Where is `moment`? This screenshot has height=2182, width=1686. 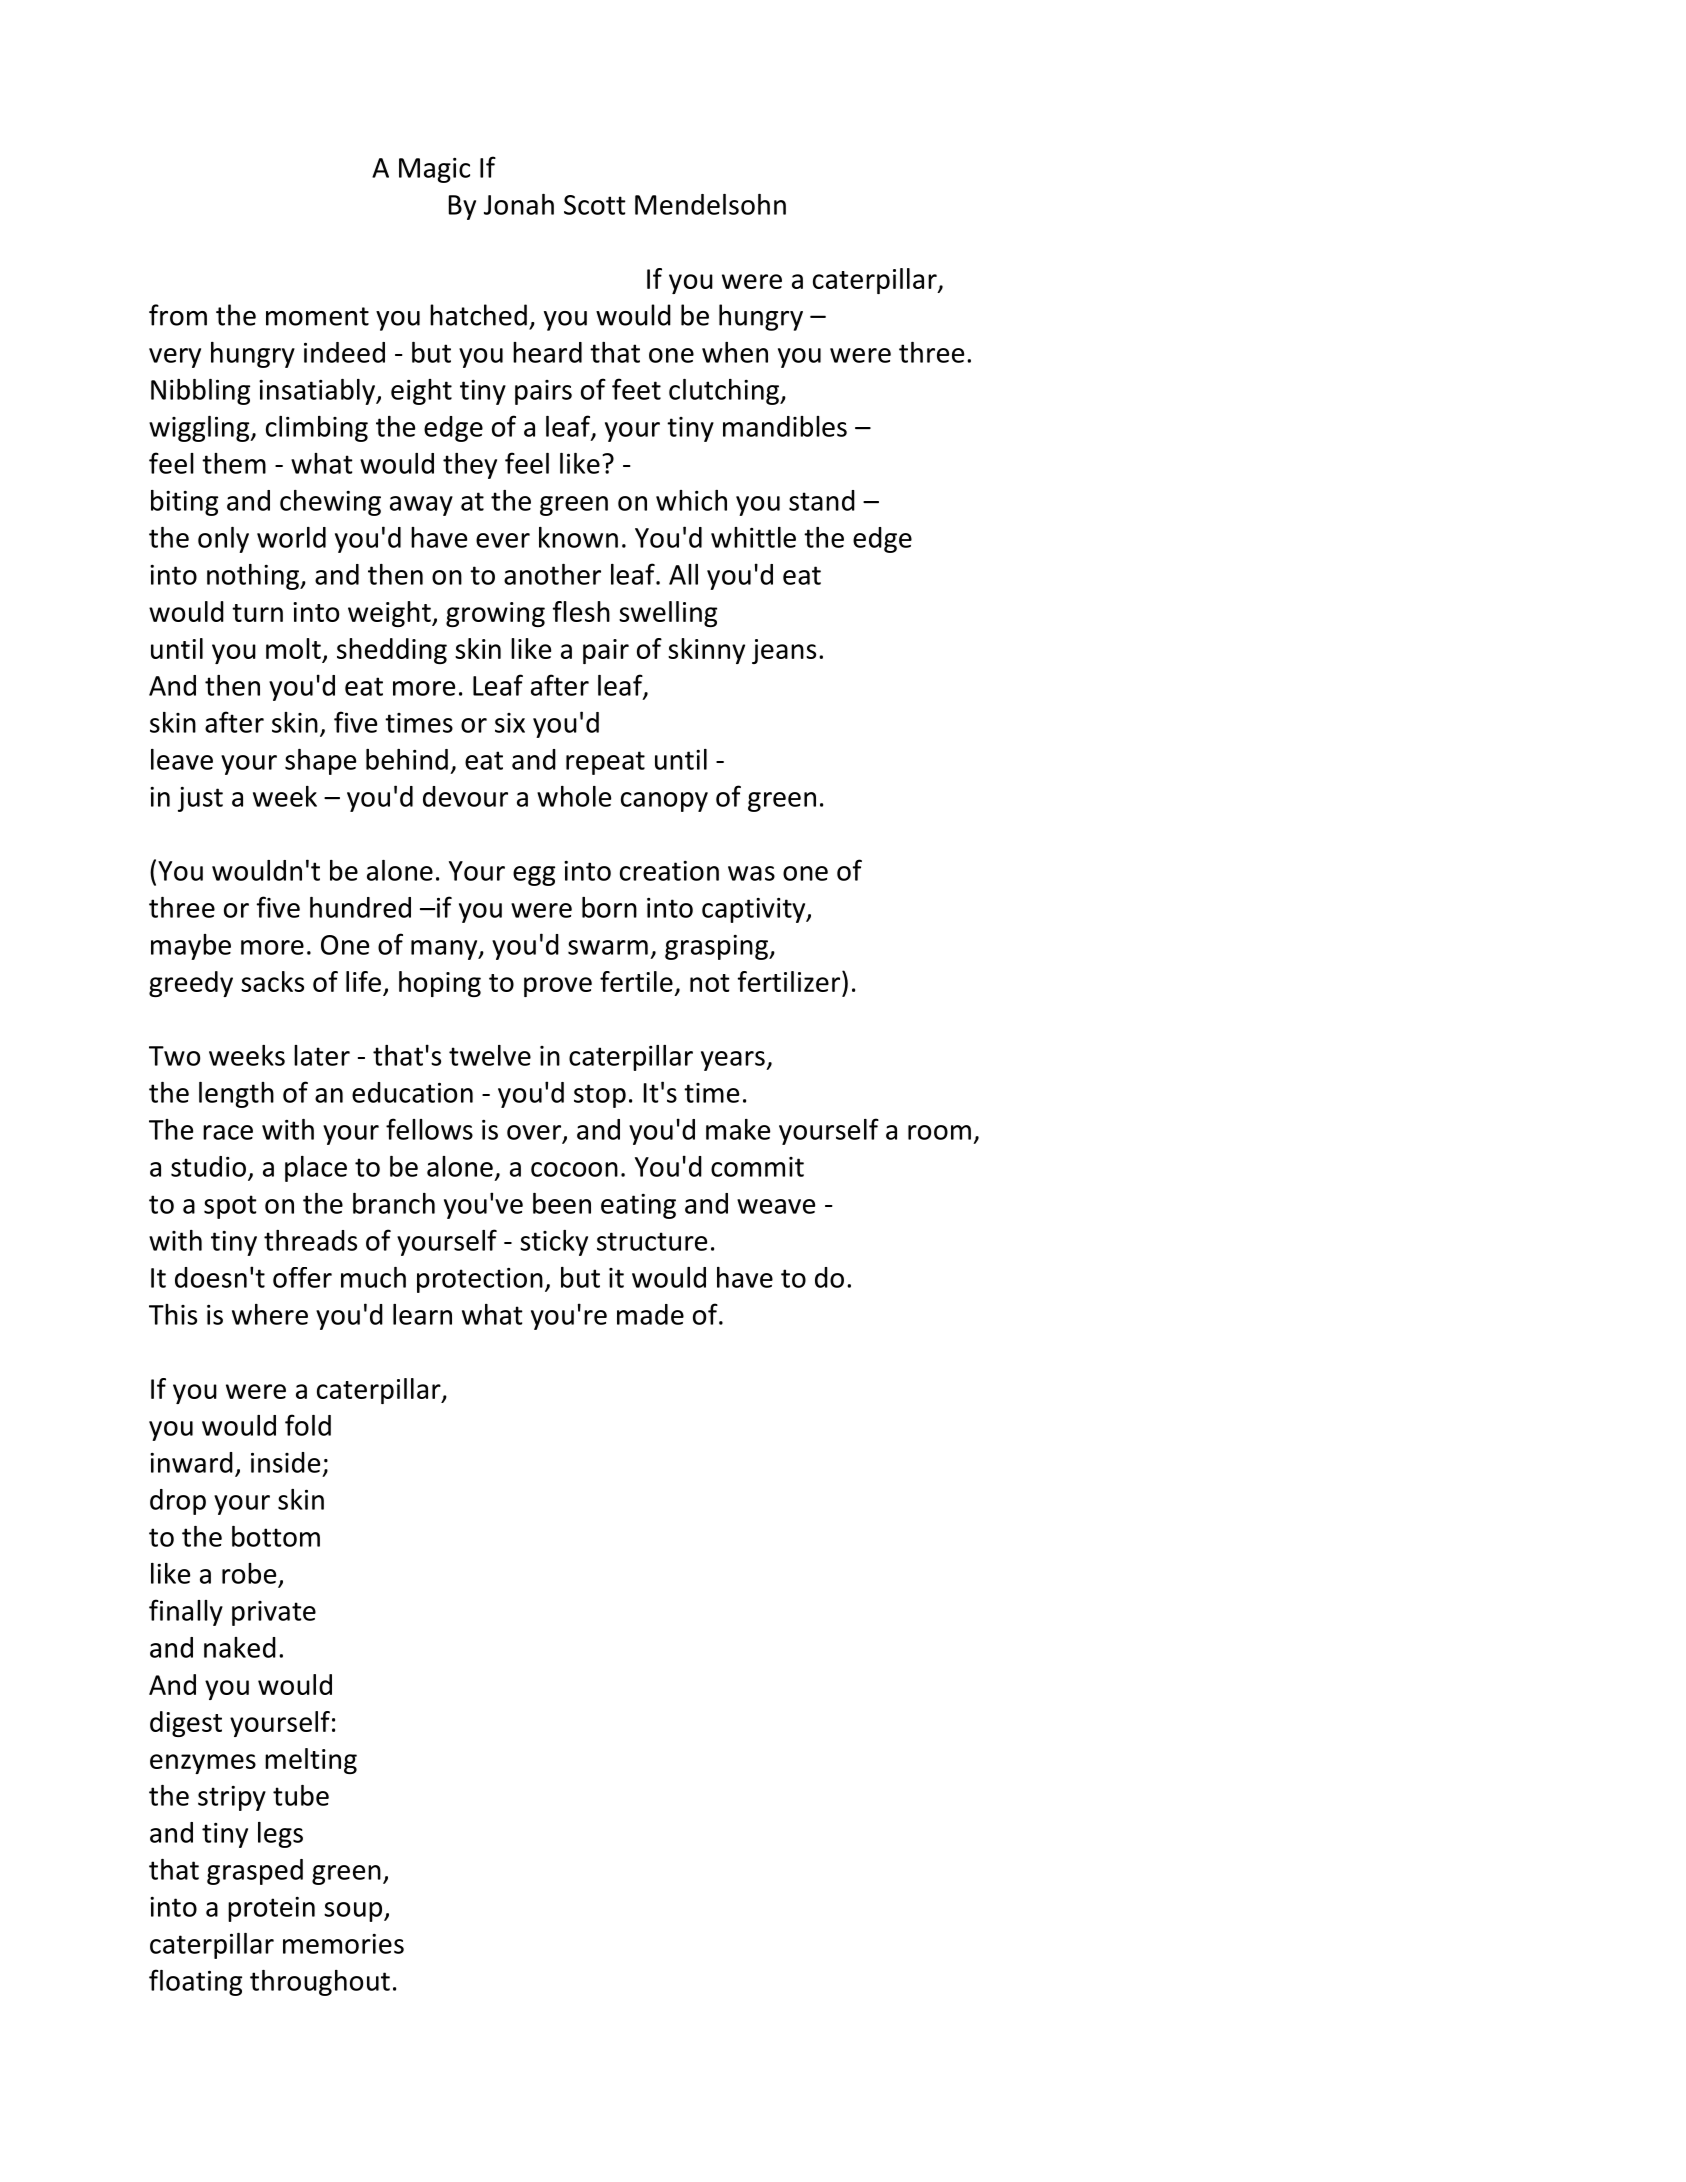 moment is located at coordinates (317, 316).
